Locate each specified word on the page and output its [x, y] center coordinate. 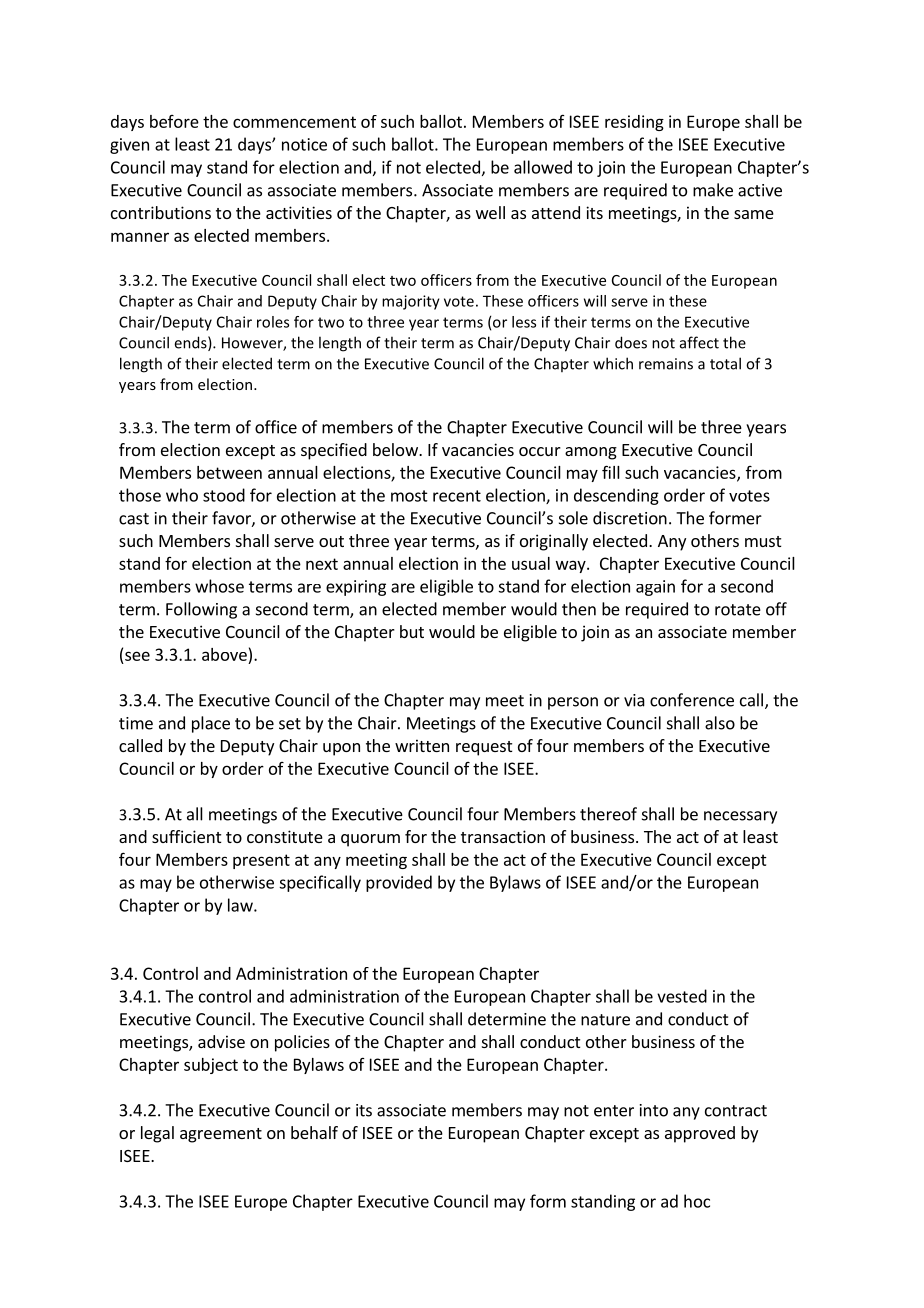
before [174, 121]
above [224, 654]
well [490, 212]
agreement [221, 1135]
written [422, 745]
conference [692, 700]
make [713, 190]
